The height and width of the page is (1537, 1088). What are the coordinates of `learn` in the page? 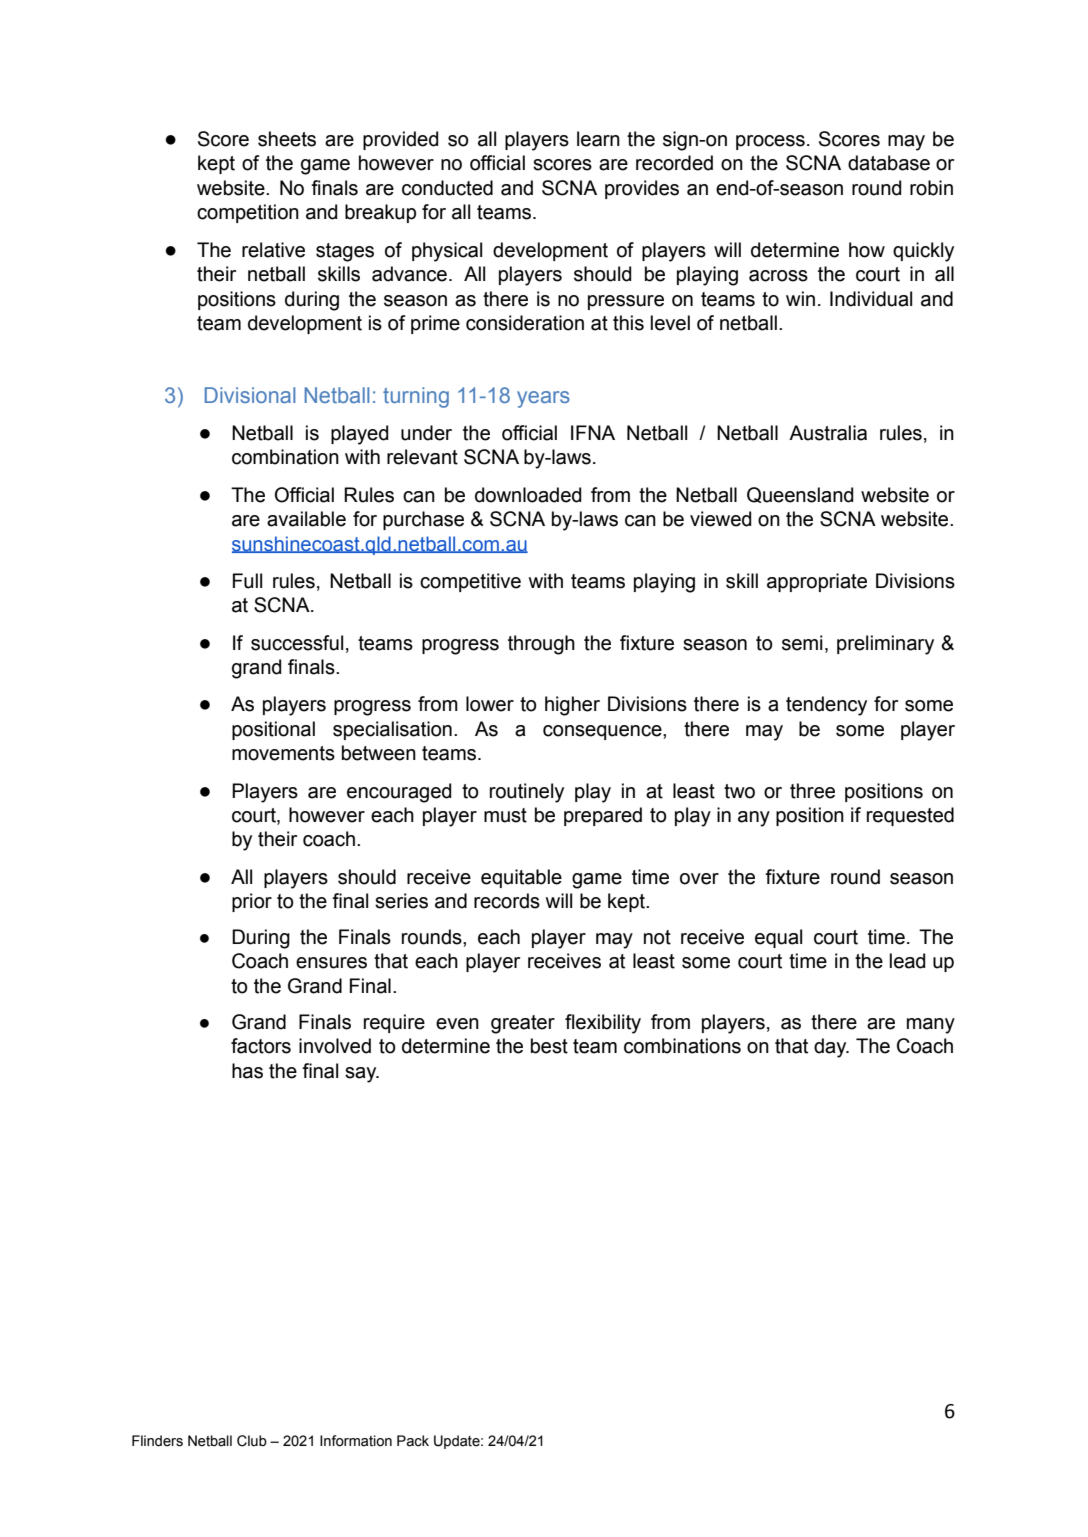 It's located at (598, 139).
